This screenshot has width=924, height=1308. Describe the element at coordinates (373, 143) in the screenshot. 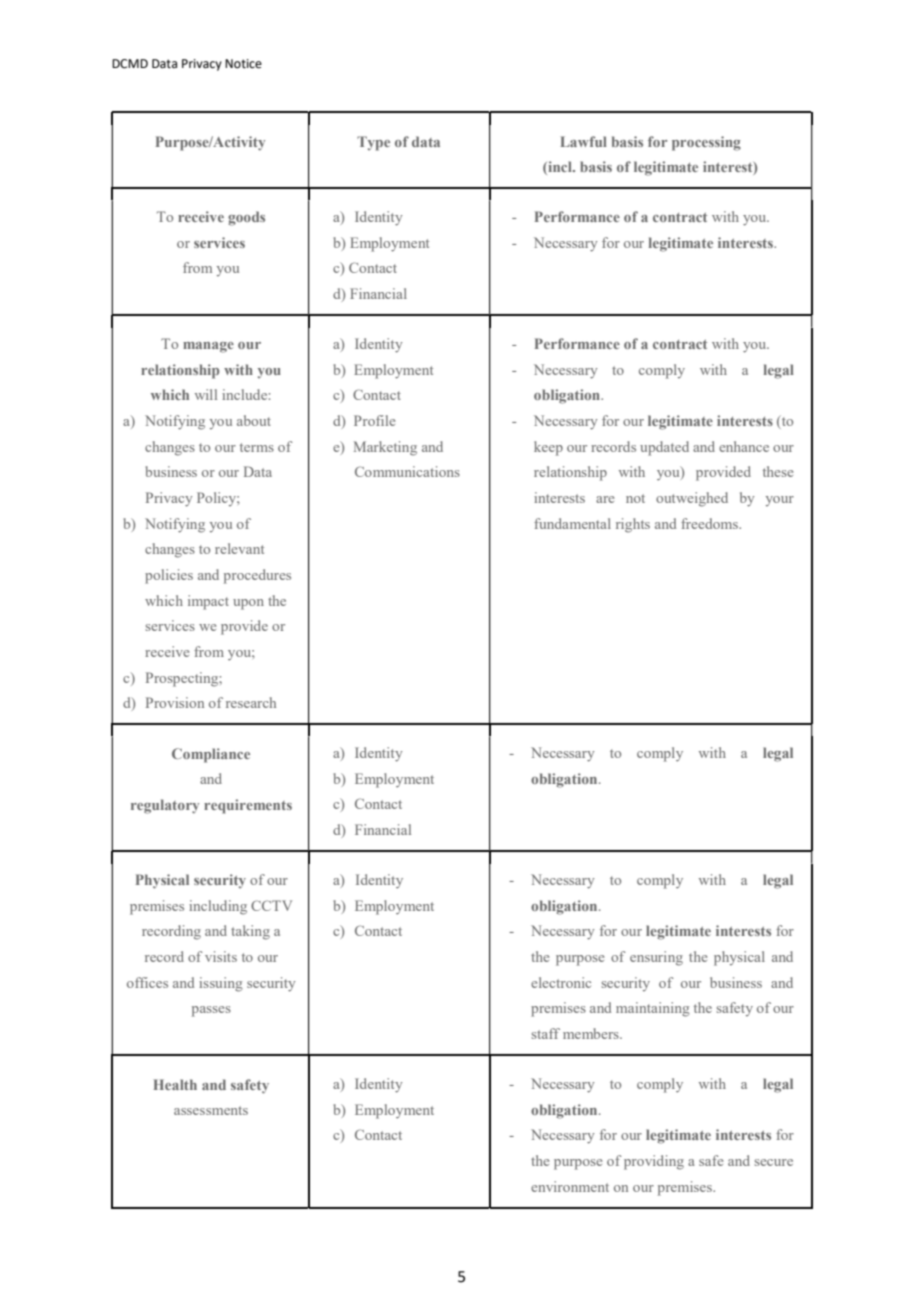

I see `Type` at that location.
